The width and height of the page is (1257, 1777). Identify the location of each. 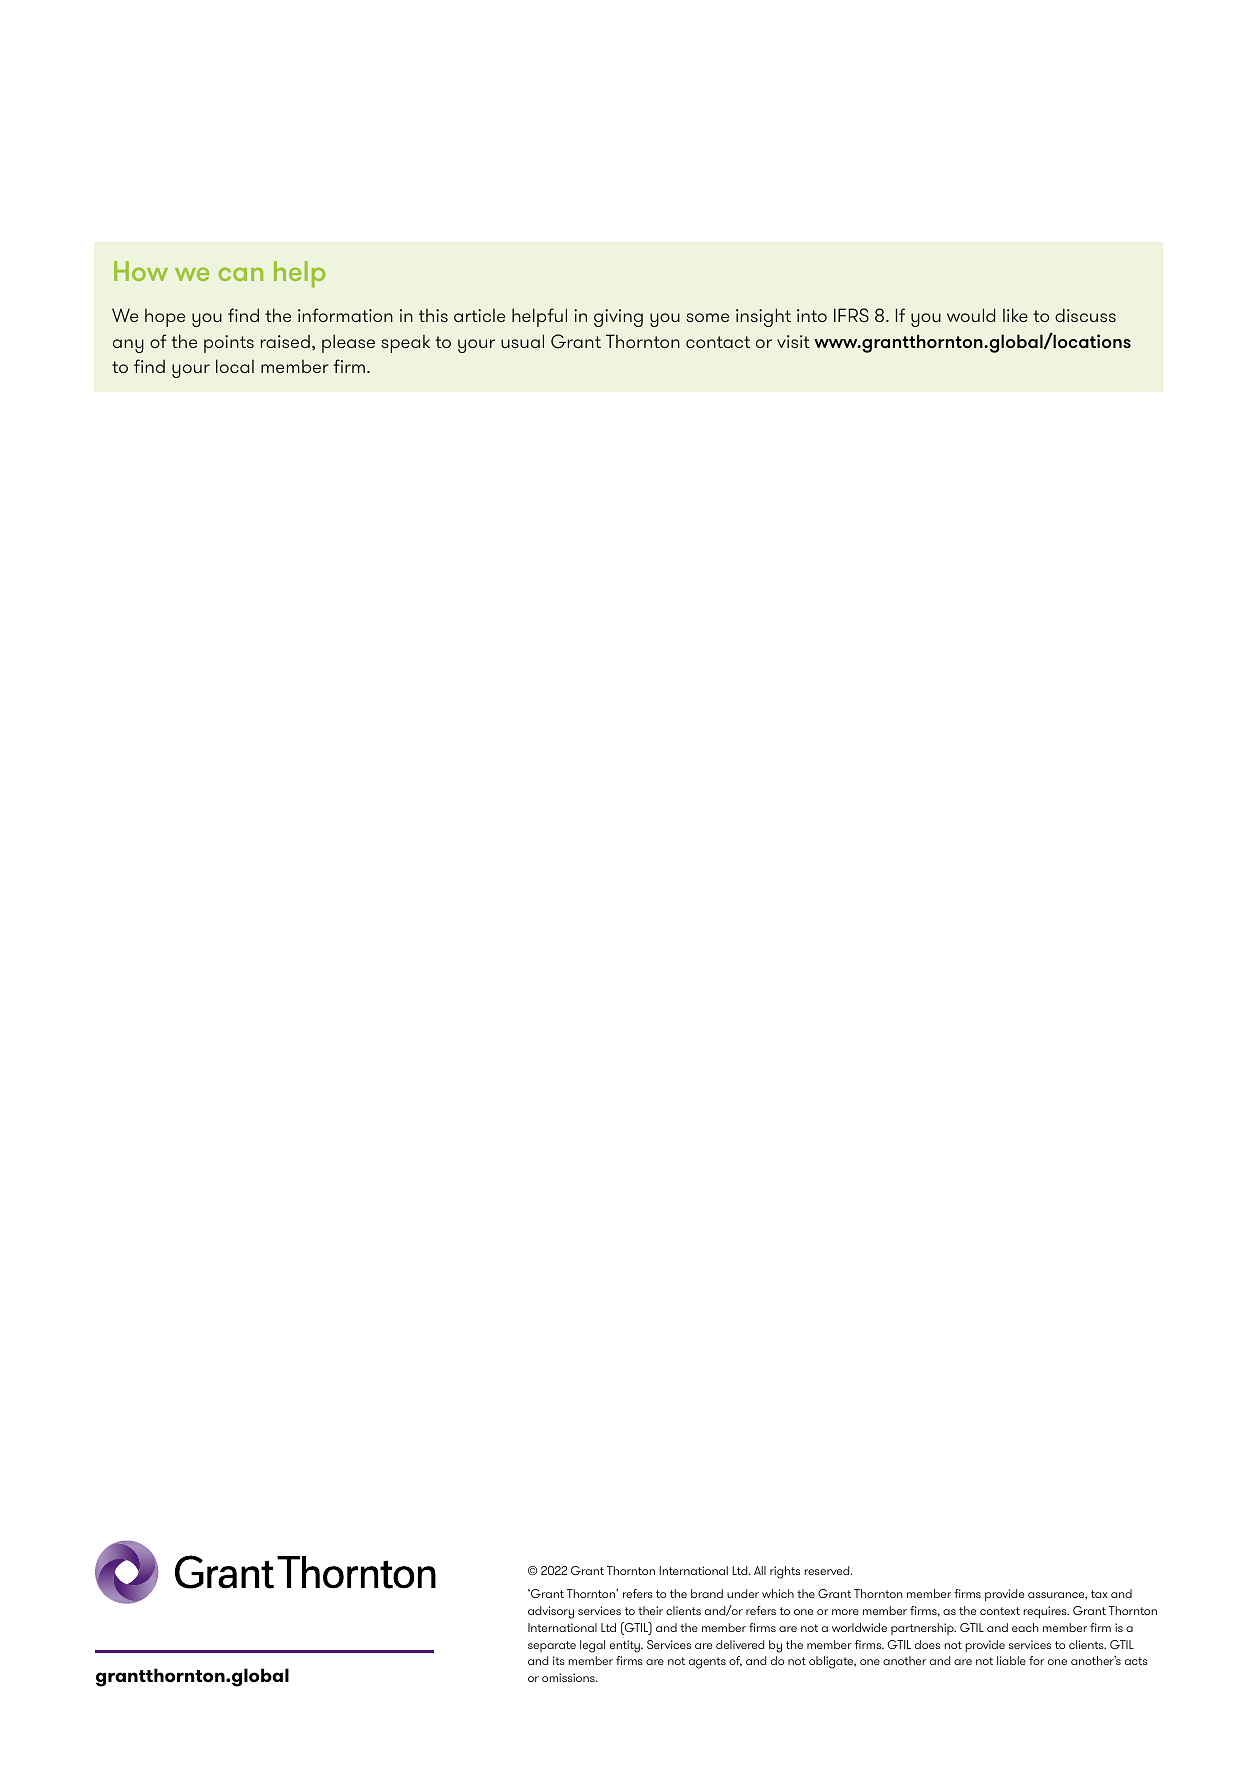
(1025, 1627).
